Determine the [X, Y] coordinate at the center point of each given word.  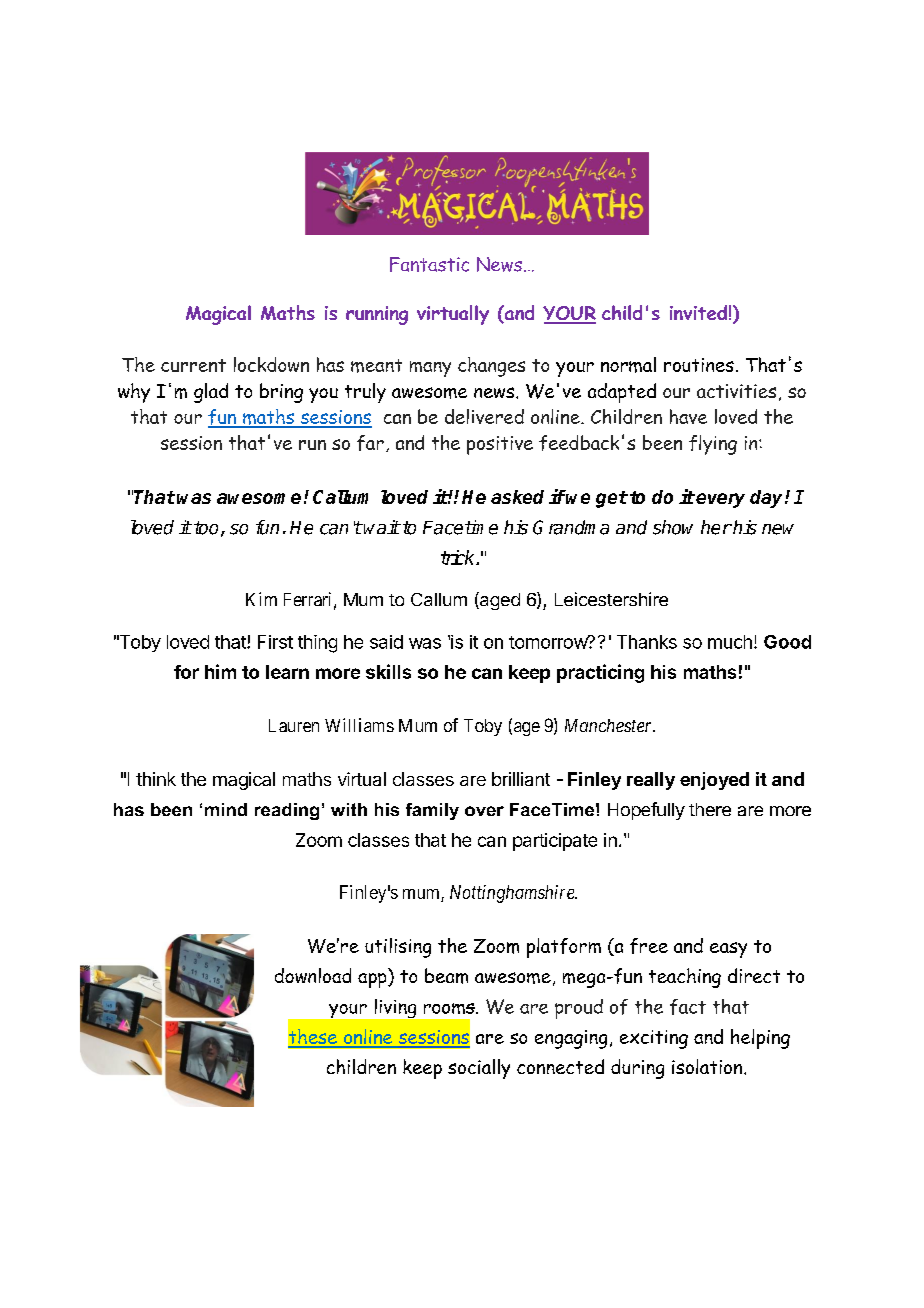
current [193, 365]
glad [211, 393]
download [313, 975]
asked [517, 497]
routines [699, 365]
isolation [708, 1066]
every [720, 500]
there [710, 809]
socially [479, 1069]
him [220, 671]
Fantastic [429, 264]
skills [388, 671]
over [484, 811]
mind [226, 809]
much [730, 642]
